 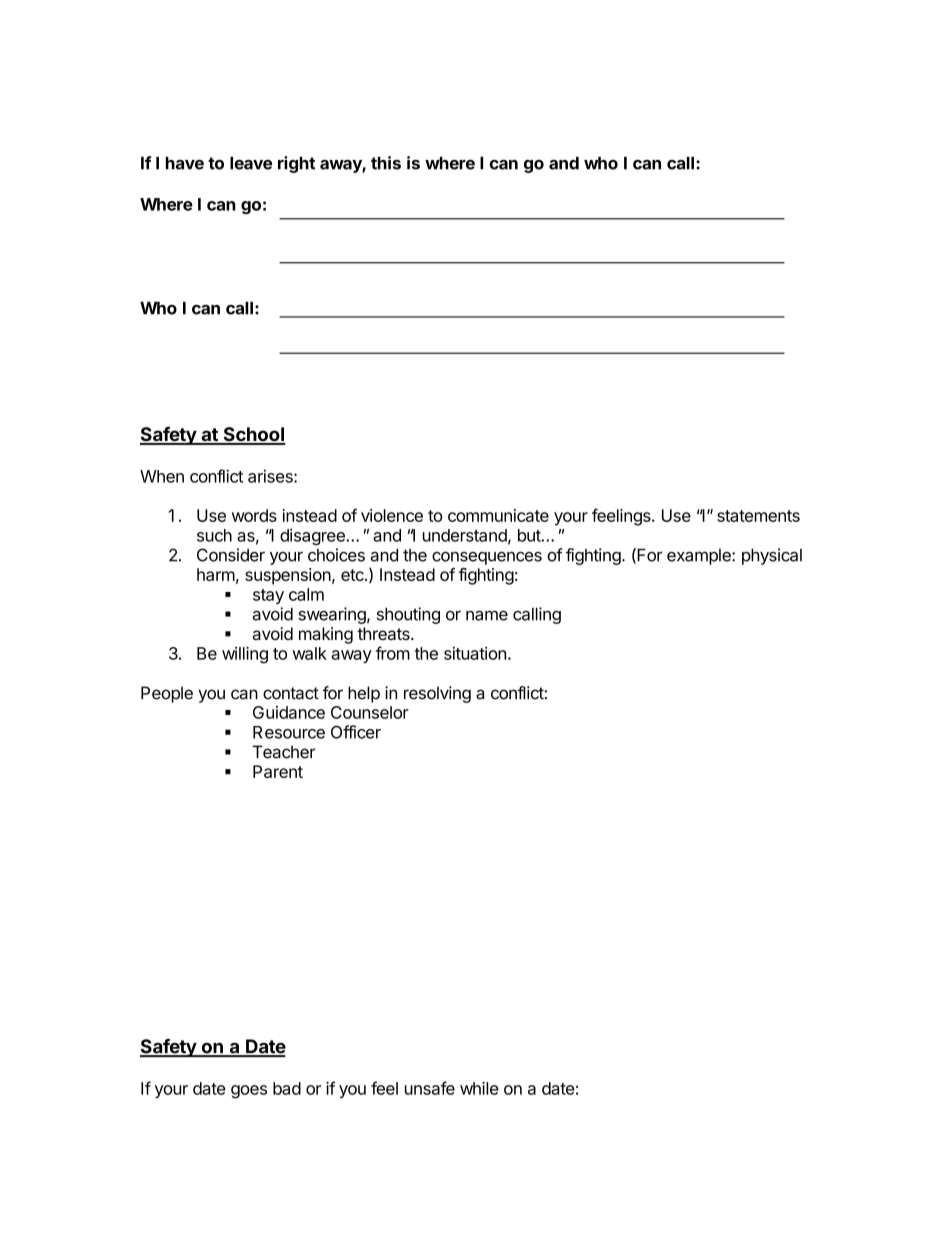 What do you see at coordinates (245, 655) in the document?
I see `willing` at bounding box center [245, 655].
